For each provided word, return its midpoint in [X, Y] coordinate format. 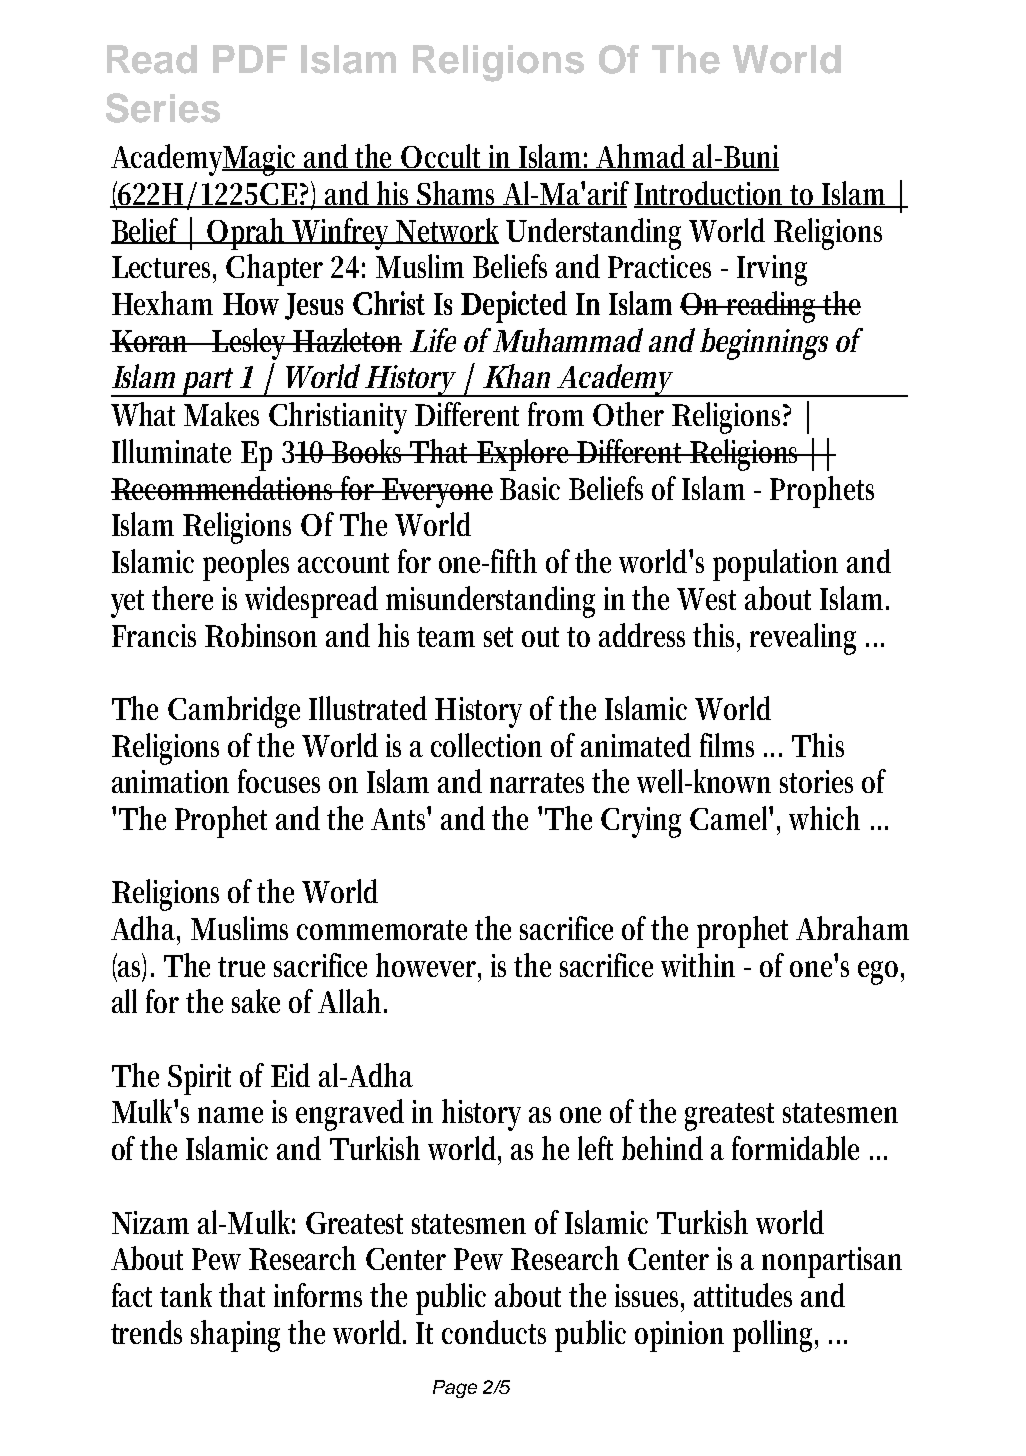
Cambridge [234, 712]
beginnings [764, 344]
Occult [442, 157]
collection [486, 745]
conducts [494, 1332]
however [428, 966]
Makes [221, 414]
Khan [516, 376]
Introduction [712, 194]
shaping [235, 1336]
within [698, 965]
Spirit [199, 1079]
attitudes [743, 1295]
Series [163, 108]
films [727, 745]
